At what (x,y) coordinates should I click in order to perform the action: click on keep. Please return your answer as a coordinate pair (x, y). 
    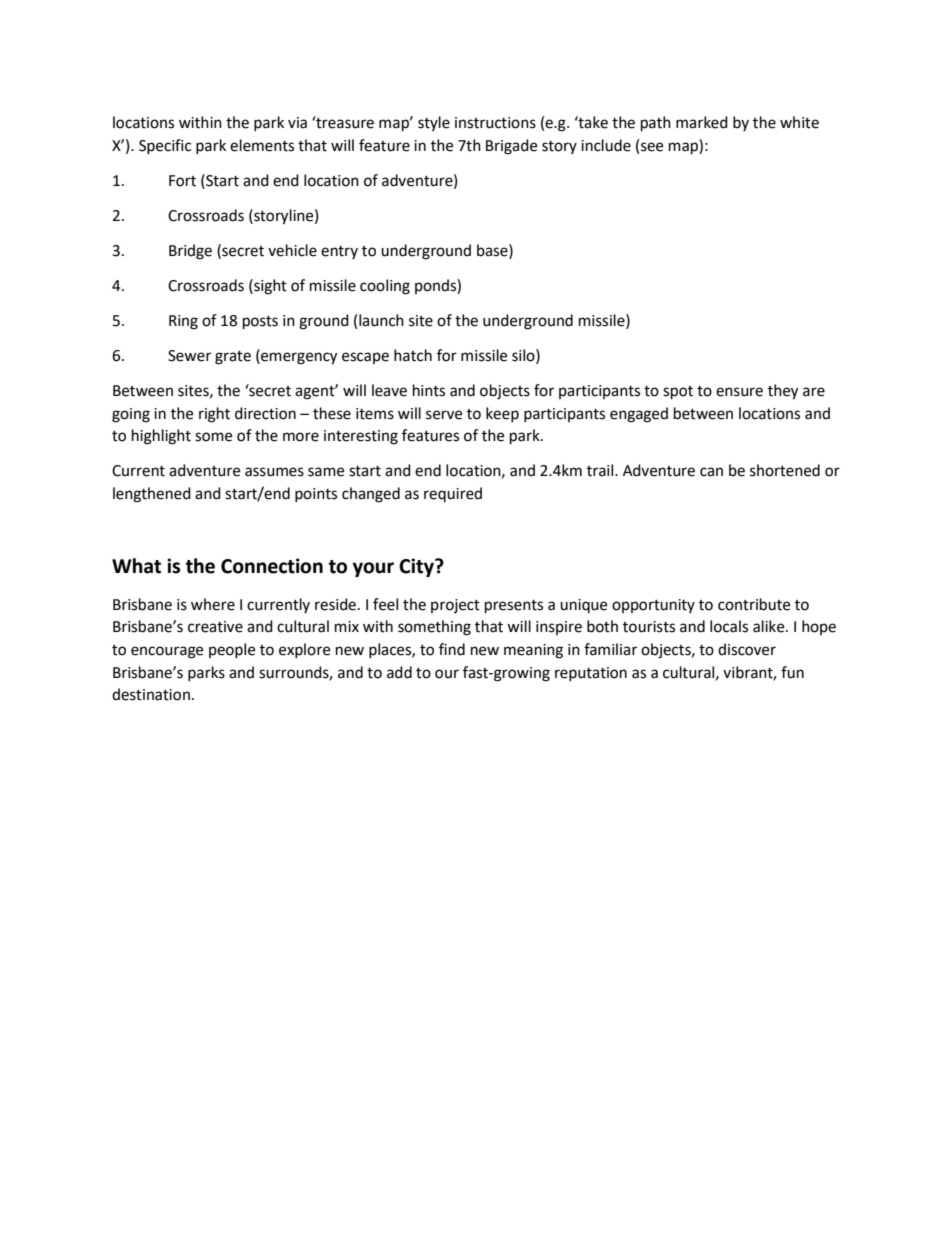
    Looking at the image, I should click on (502, 414).
